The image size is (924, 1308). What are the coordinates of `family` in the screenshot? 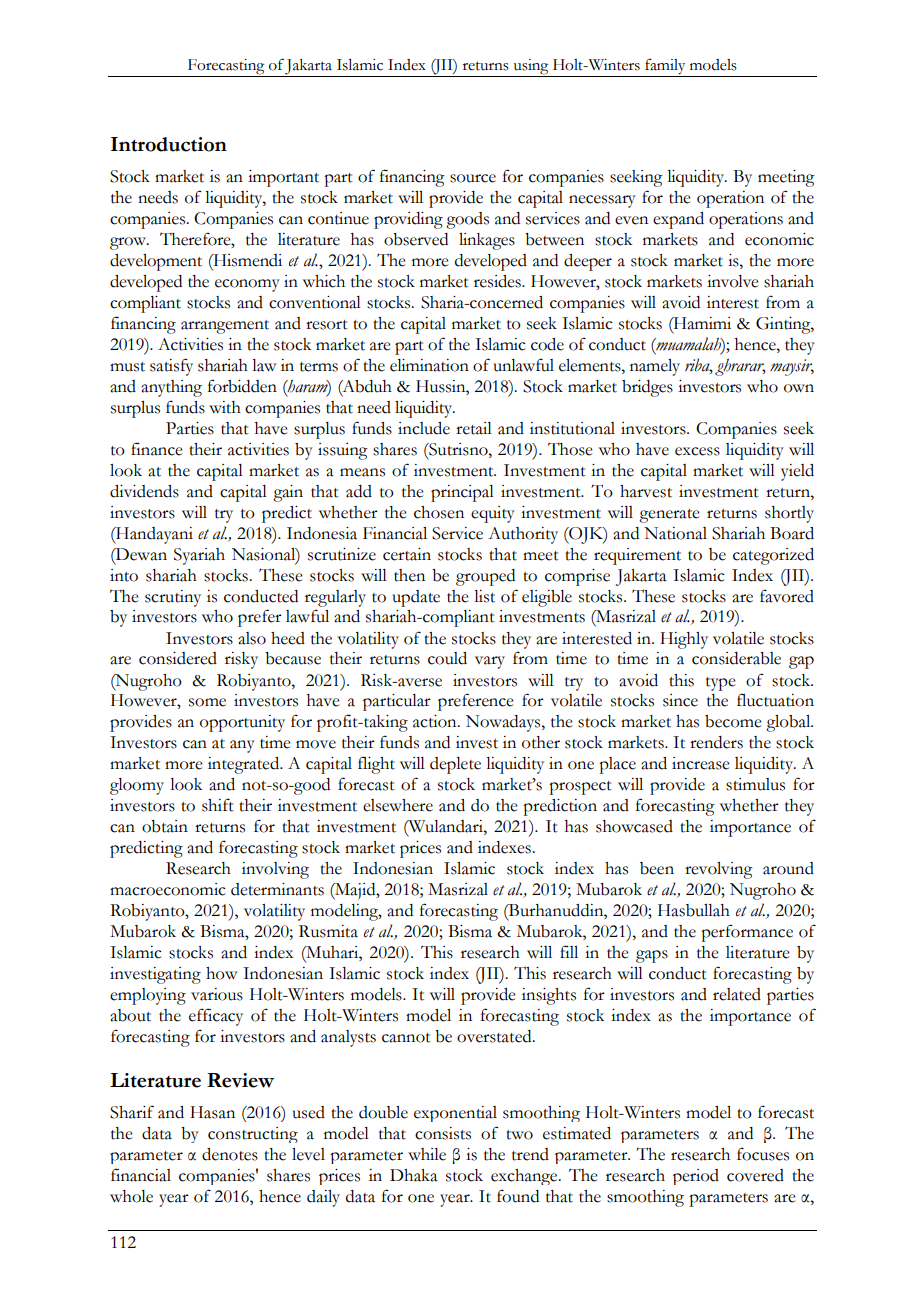 It's located at (665, 66).
